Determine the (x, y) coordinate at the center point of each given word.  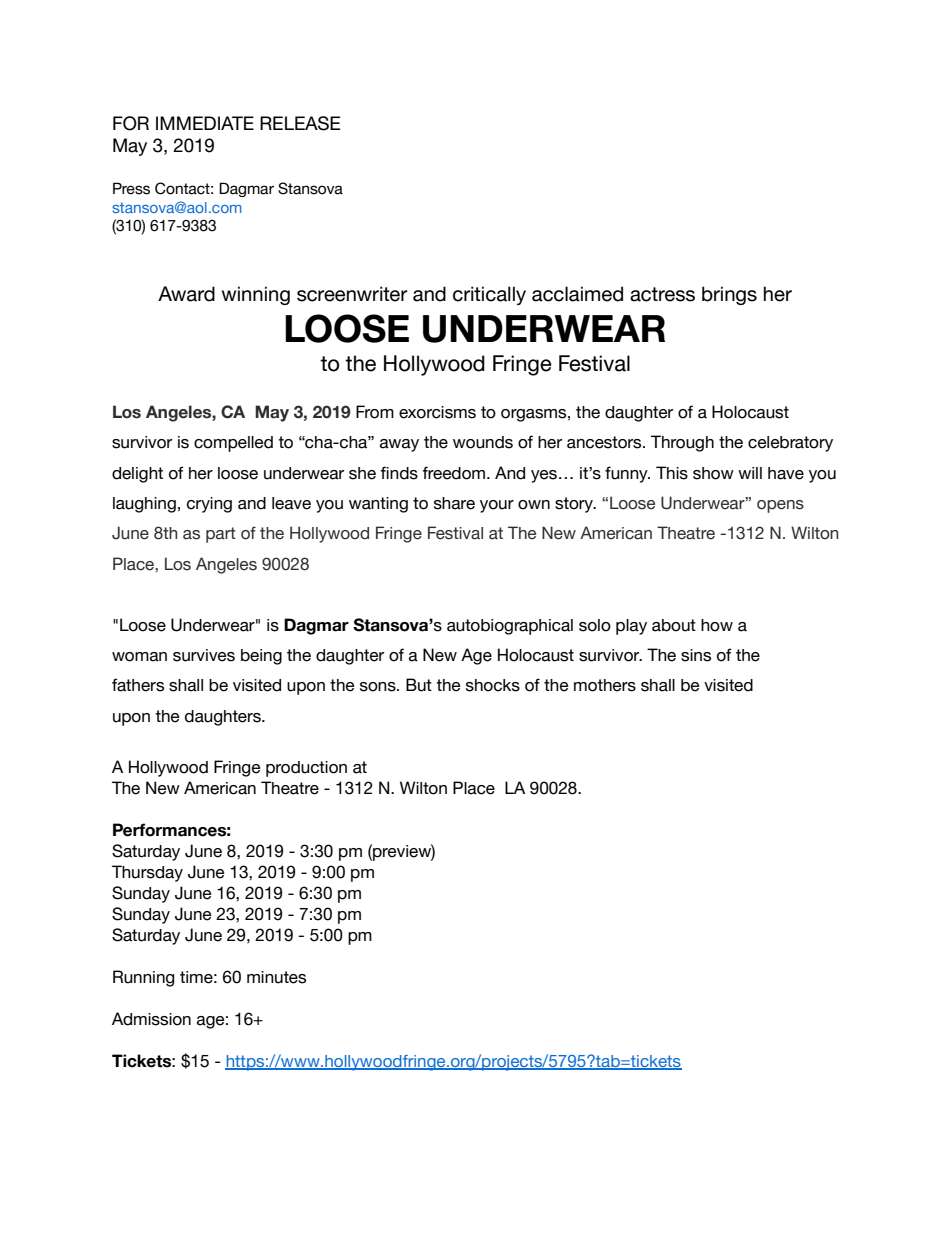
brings (729, 295)
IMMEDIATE (205, 123)
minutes (276, 977)
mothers (605, 685)
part (221, 535)
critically (489, 296)
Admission (151, 1019)
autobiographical (510, 627)
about (674, 625)
